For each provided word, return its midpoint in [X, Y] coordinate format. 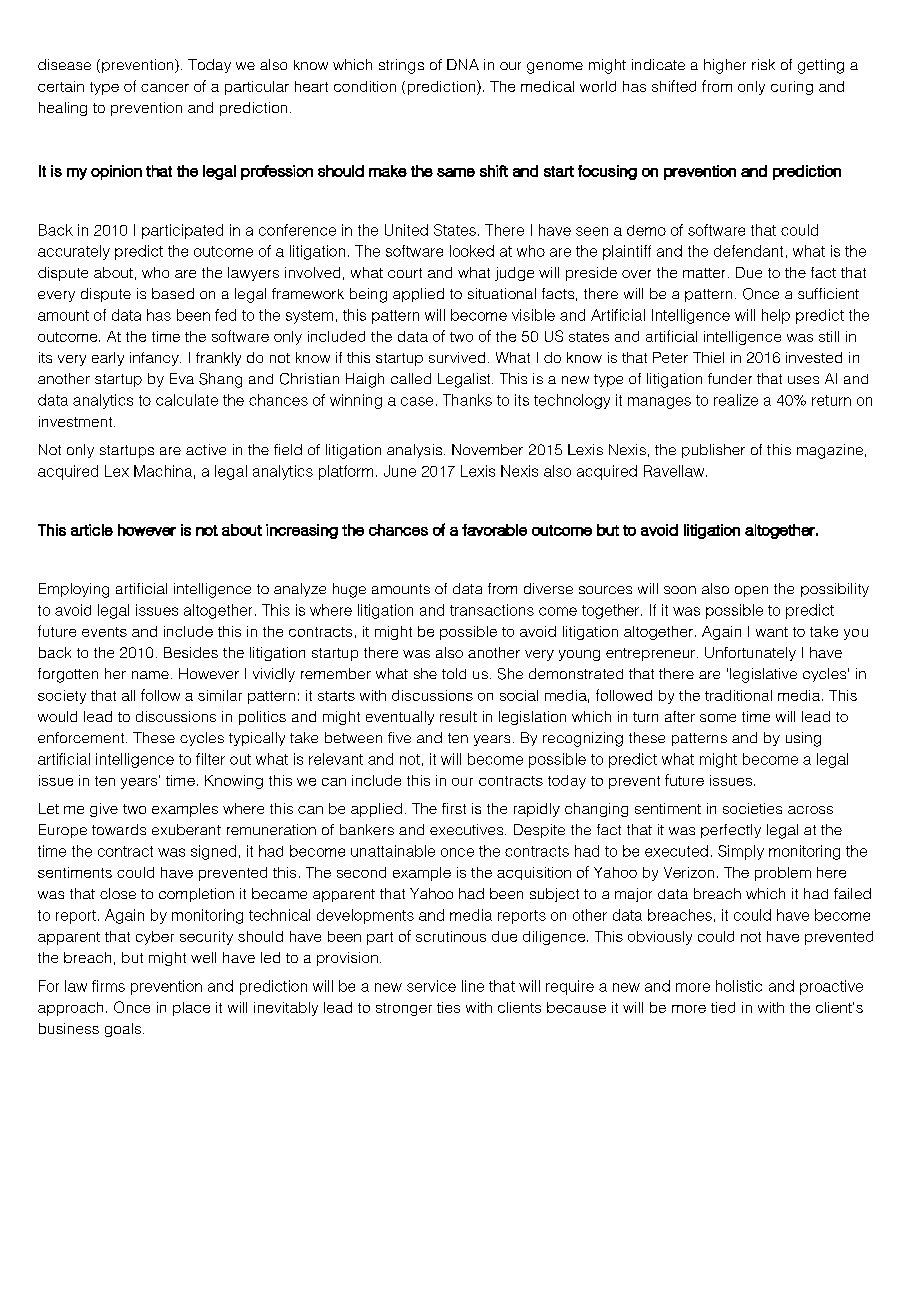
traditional [738, 695]
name [150, 675]
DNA [463, 64]
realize [736, 400]
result [458, 716]
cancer [165, 88]
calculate [187, 400]
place [191, 1009]
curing [792, 88]
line [473, 986]
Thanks [467, 400]
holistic [739, 986]
